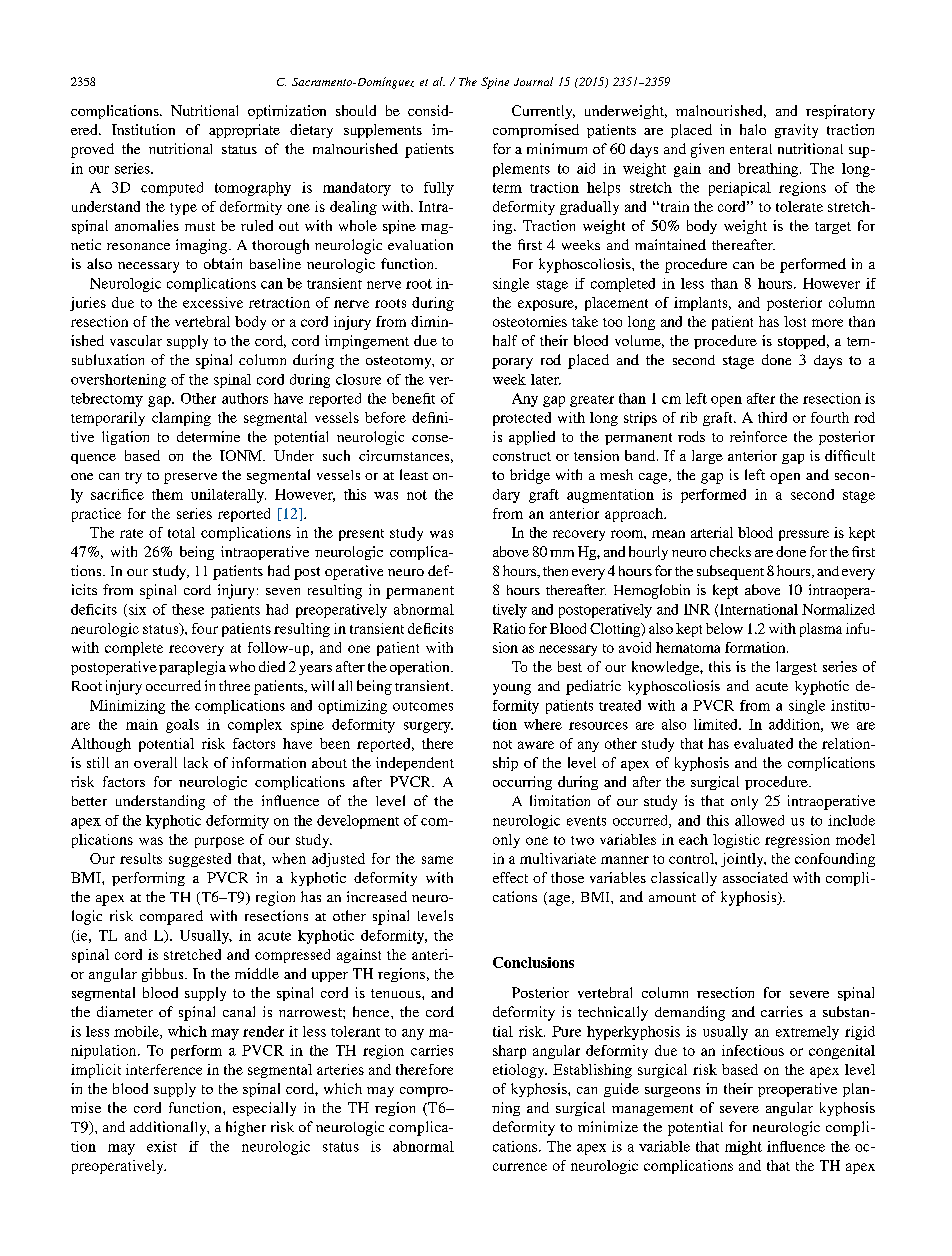 This screenshot has height=1256, width=952. Describe the element at coordinates (505, 340) in the screenshot. I see `half` at that location.
